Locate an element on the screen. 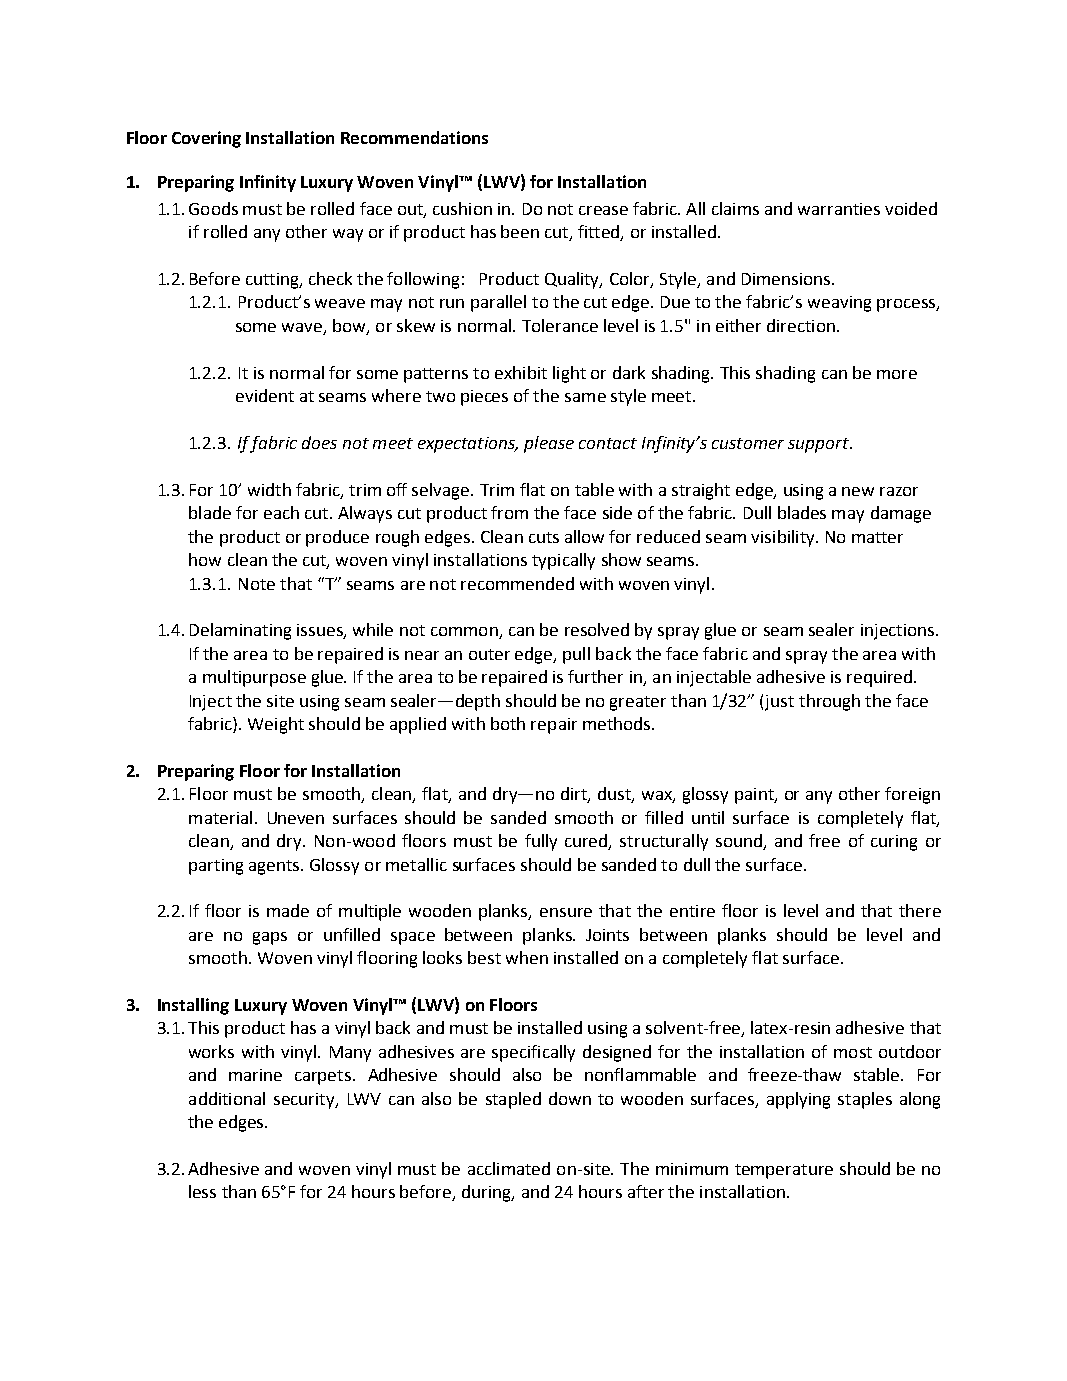  fully is located at coordinates (541, 842).
